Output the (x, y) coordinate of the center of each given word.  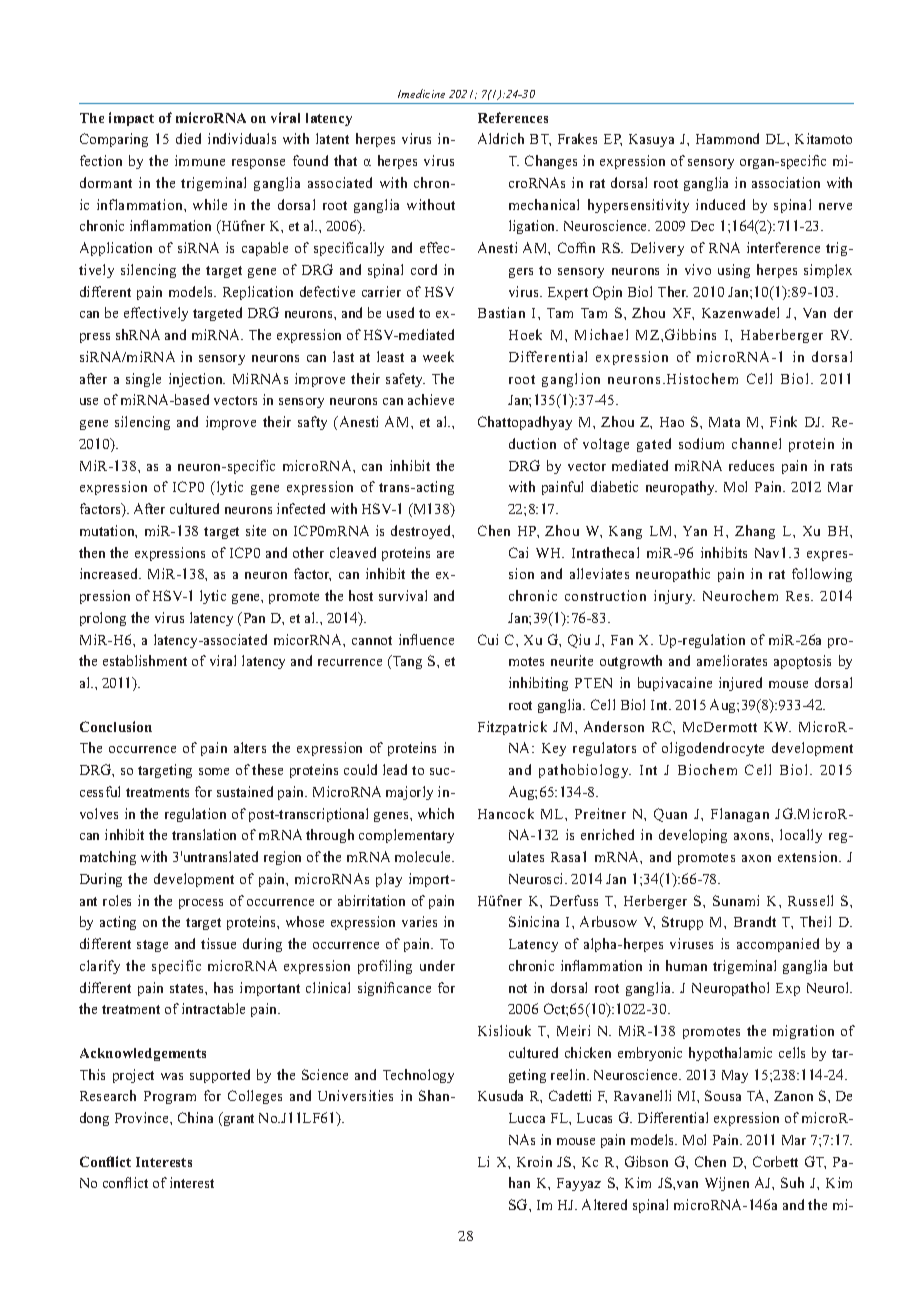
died (188, 138)
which (436, 813)
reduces (751, 465)
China (195, 1117)
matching (108, 858)
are (445, 554)
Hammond (727, 138)
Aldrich (501, 138)
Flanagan (740, 815)
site (256, 530)
